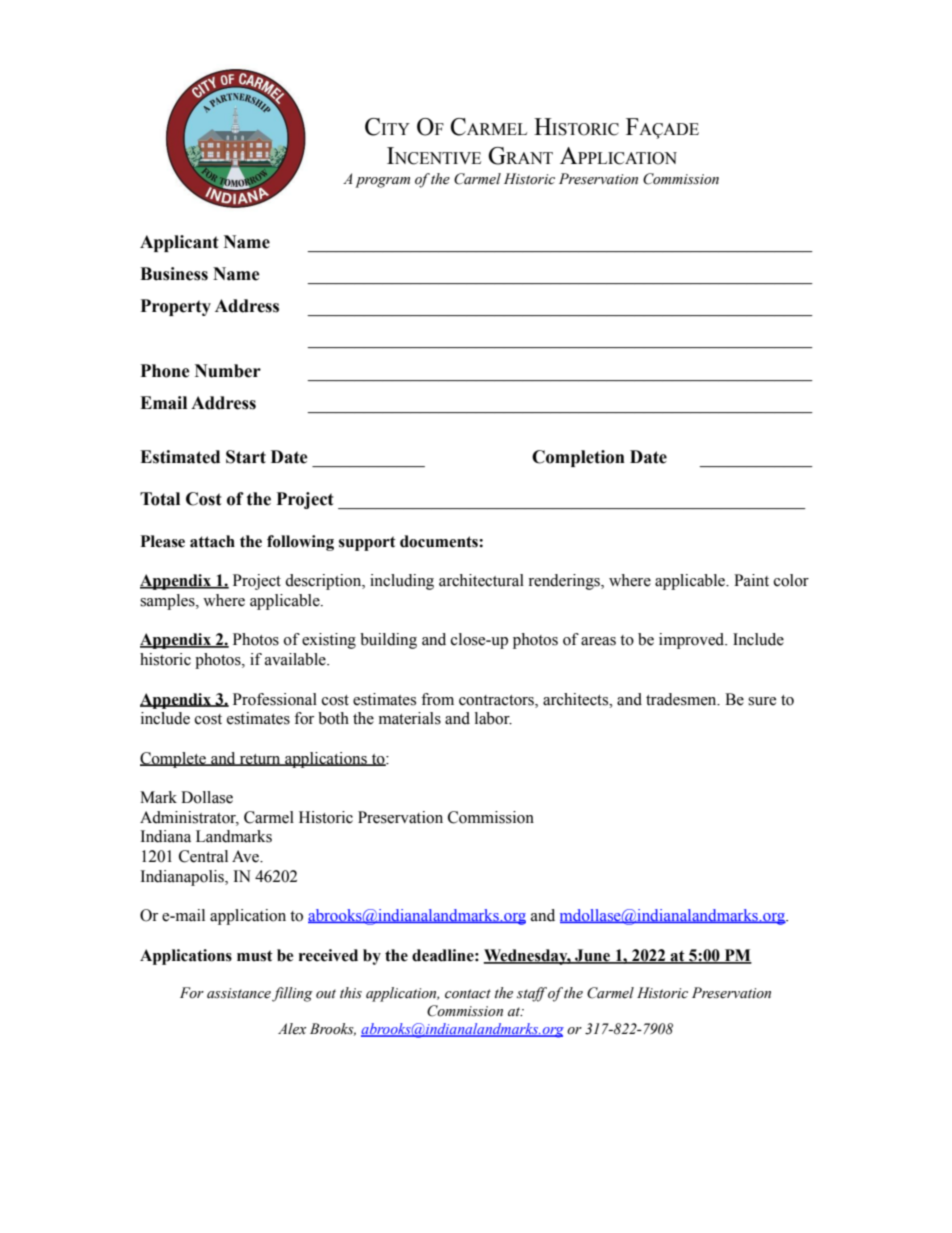 The image size is (952, 1233). I want to click on return, so click(260, 760).
